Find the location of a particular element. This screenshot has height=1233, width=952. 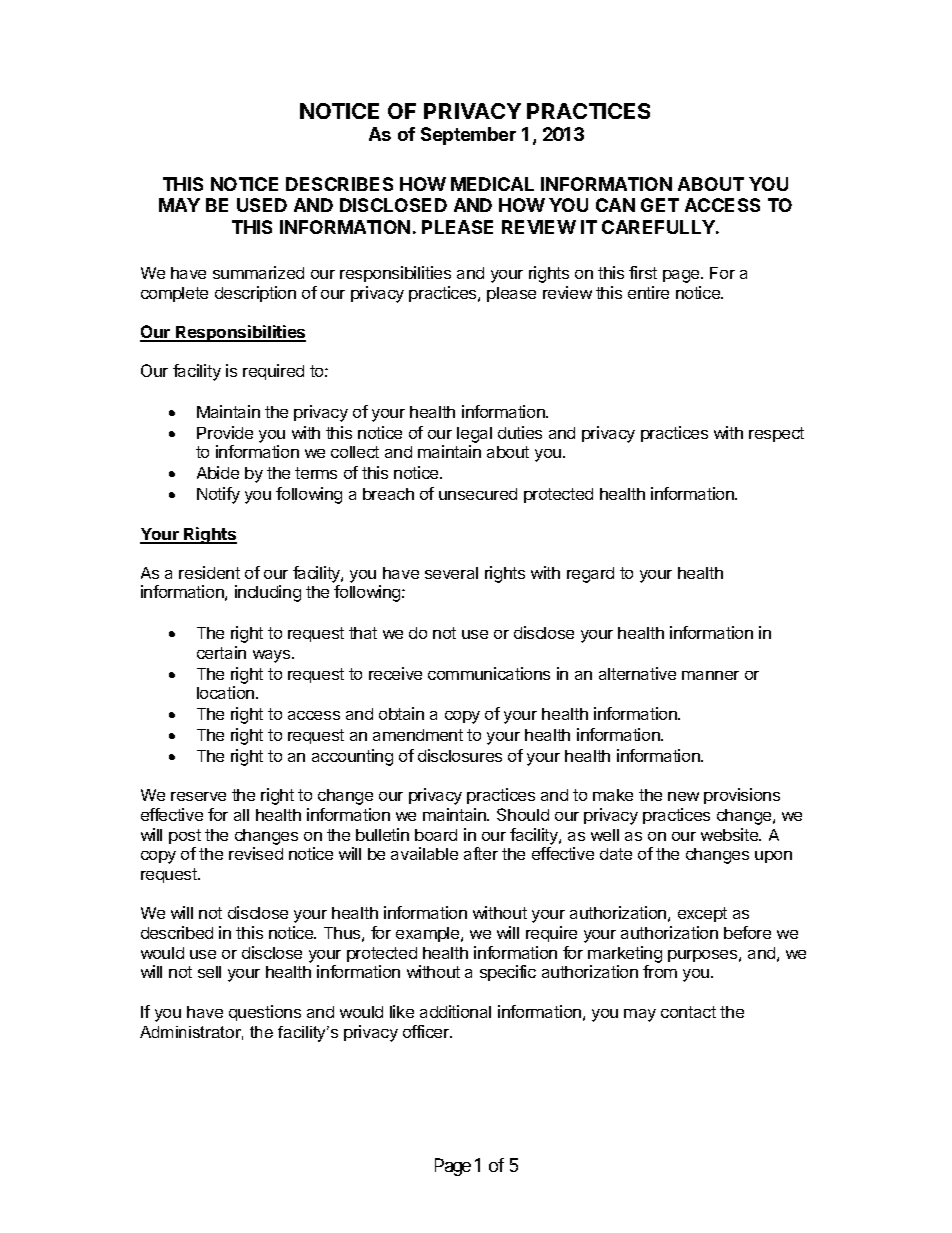

USED is located at coordinates (262, 205).
